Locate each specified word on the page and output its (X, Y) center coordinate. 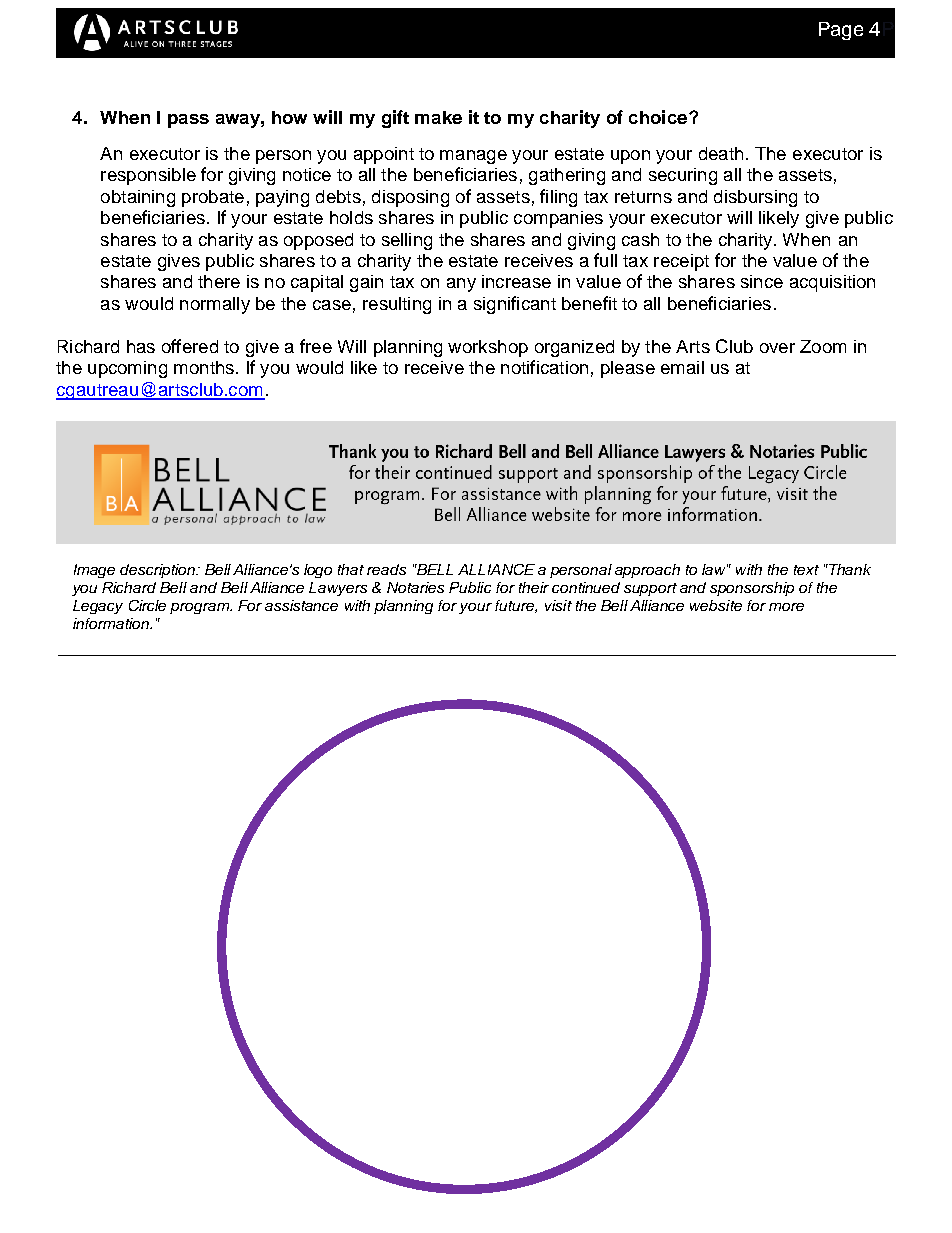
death (721, 153)
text (806, 570)
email (682, 367)
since (762, 281)
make (438, 117)
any (461, 285)
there (219, 281)
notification (544, 367)
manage (473, 157)
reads (386, 569)
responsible (148, 176)
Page (841, 31)
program (200, 608)
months (204, 367)
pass (188, 121)
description (159, 571)
